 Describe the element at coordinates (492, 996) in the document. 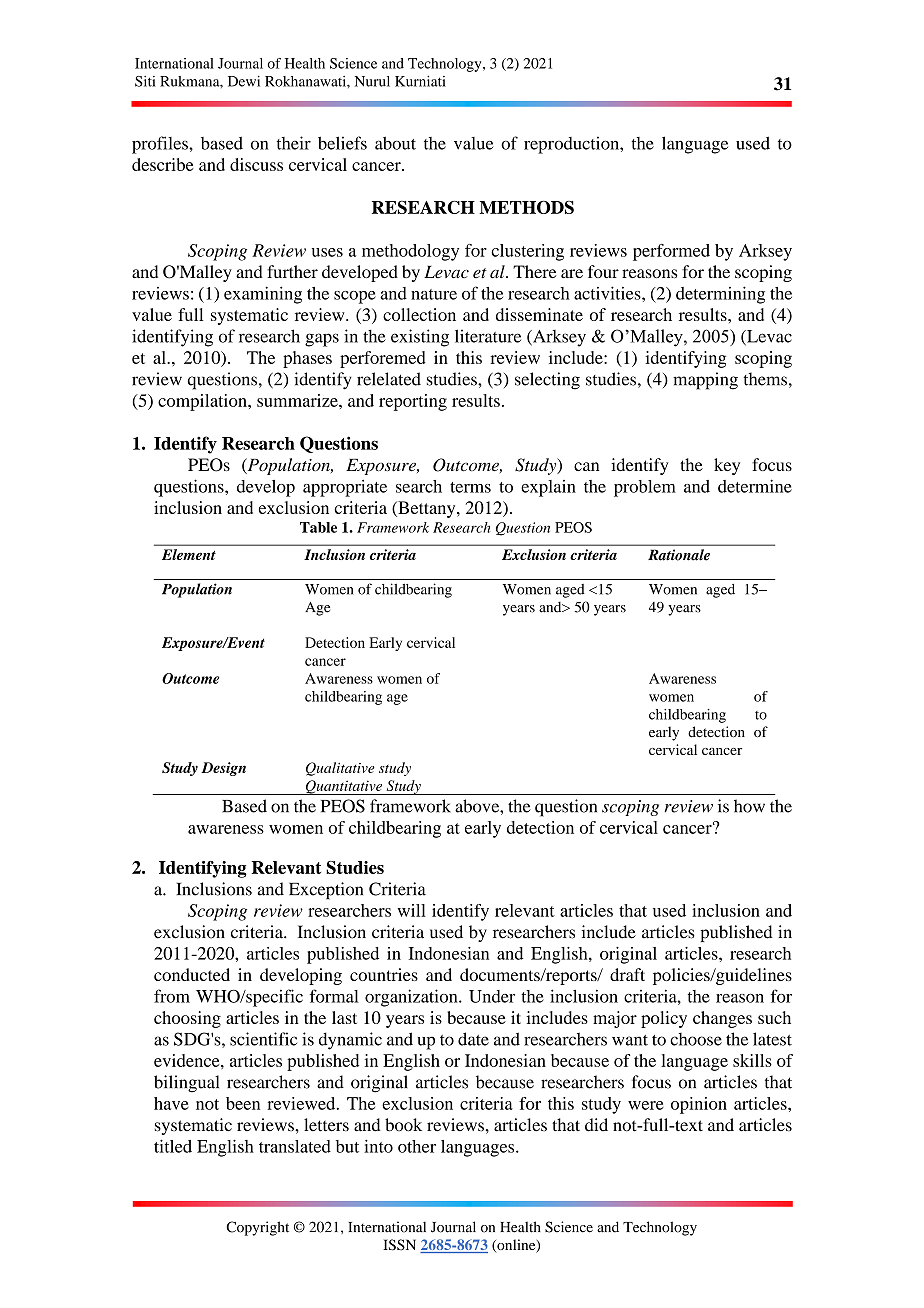

I see `Under` at that location.
